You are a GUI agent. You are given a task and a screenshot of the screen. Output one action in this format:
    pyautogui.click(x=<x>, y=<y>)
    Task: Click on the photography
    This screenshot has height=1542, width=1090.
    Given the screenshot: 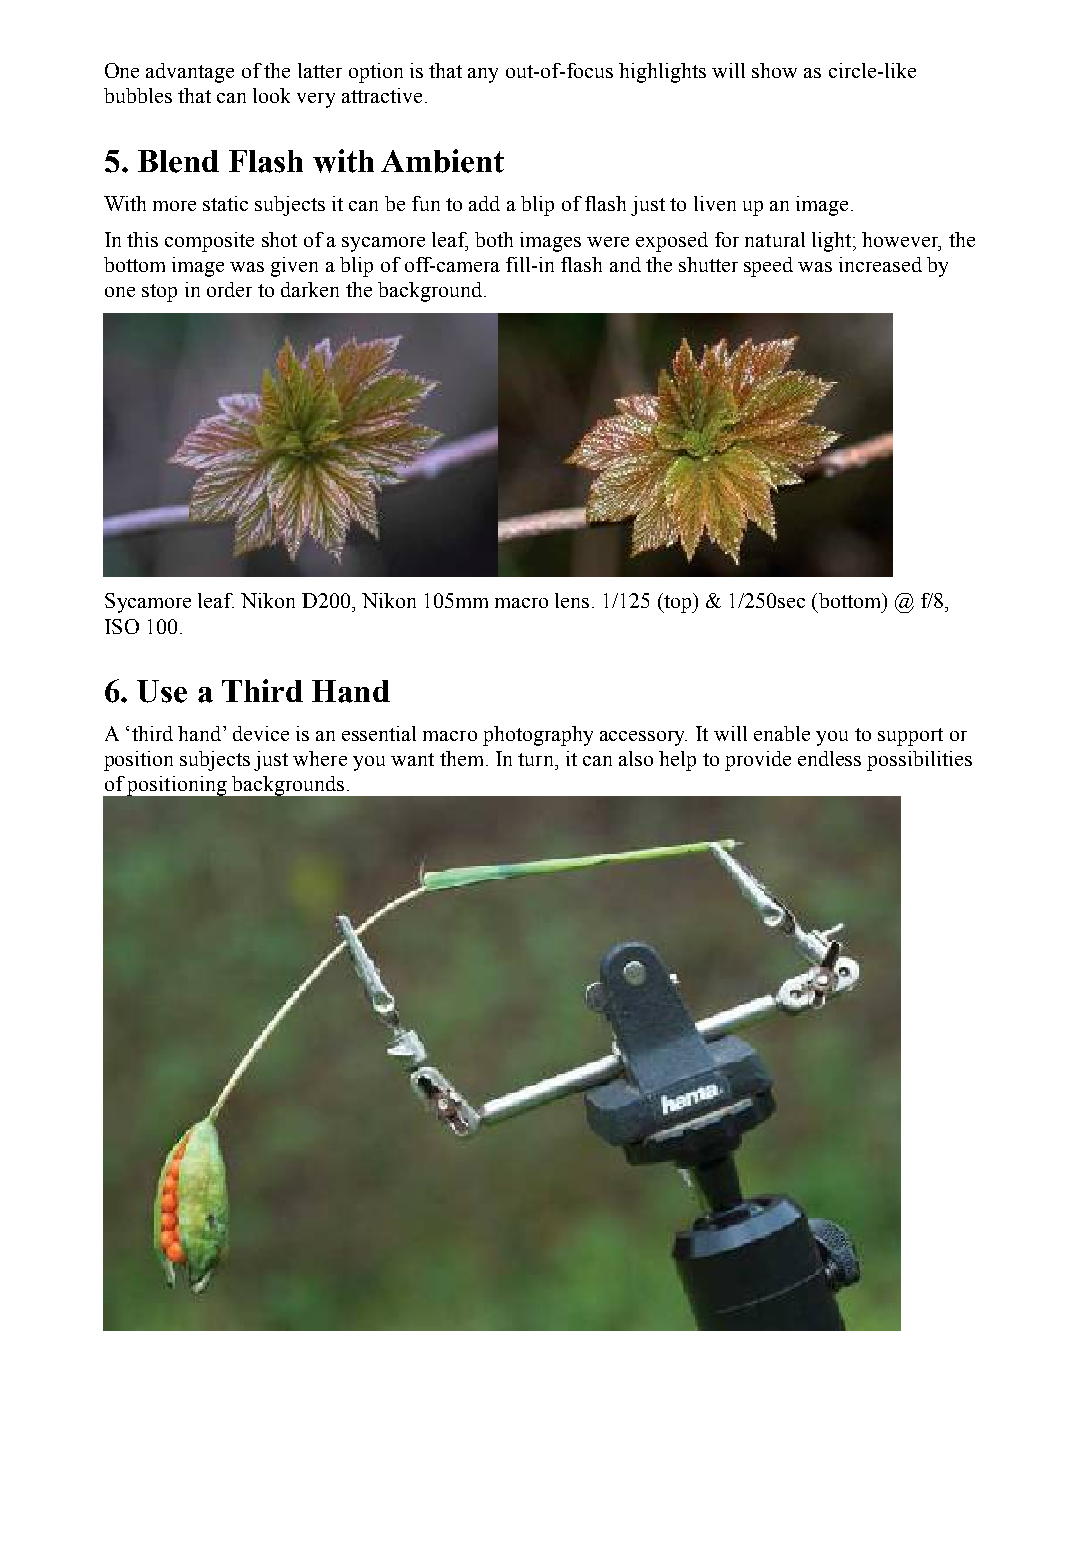 What is the action you would take?
    pyautogui.click(x=538, y=736)
